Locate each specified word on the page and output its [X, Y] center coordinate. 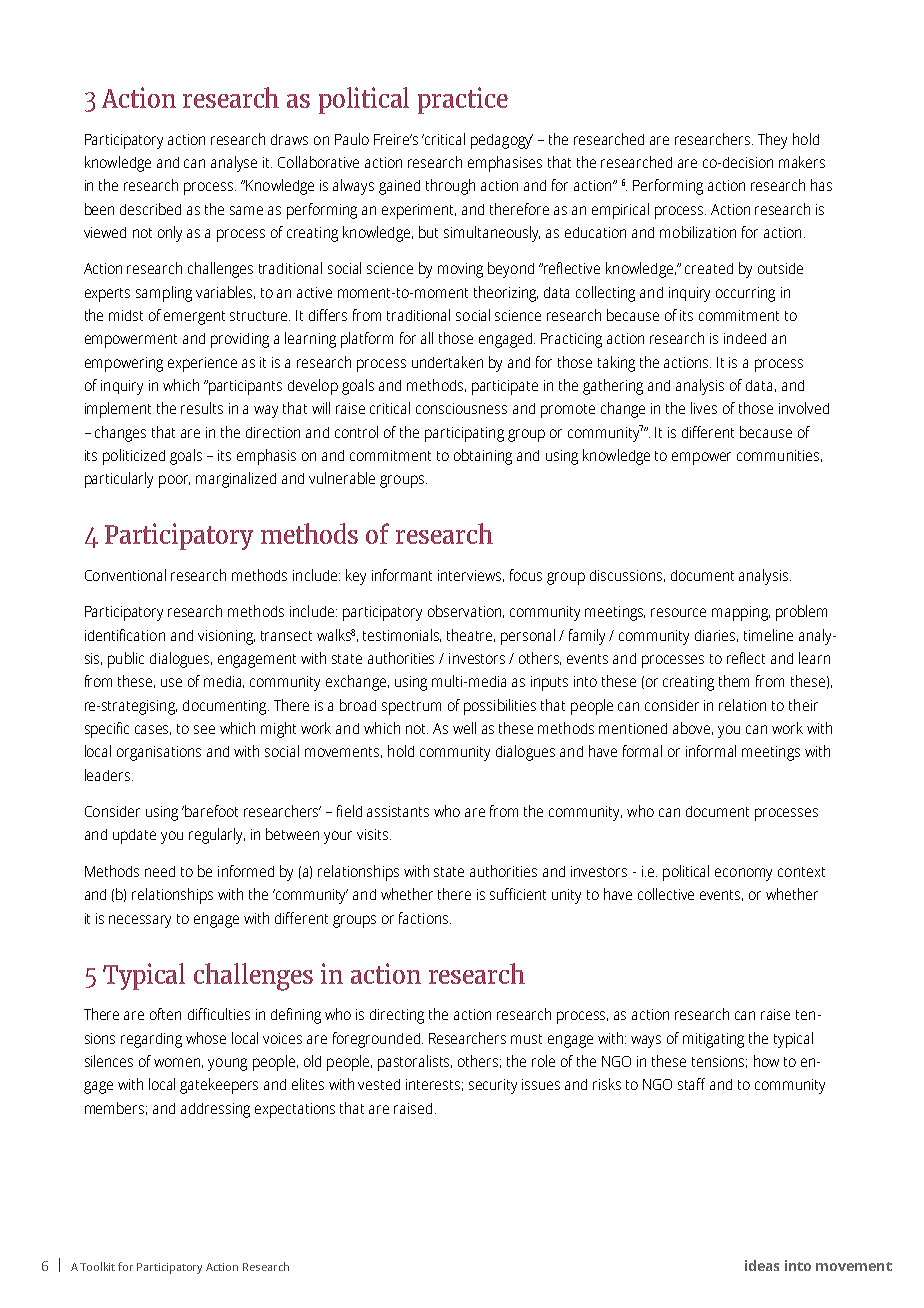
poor [174, 481]
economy [743, 874]
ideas [762, 1265]
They [772, 141]
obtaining [483, 457]
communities [778, 455]
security [493, 1086]
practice [463, 100]
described [150, 209]
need [160, 871]
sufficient [518, 894]
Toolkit [97, 1266]
